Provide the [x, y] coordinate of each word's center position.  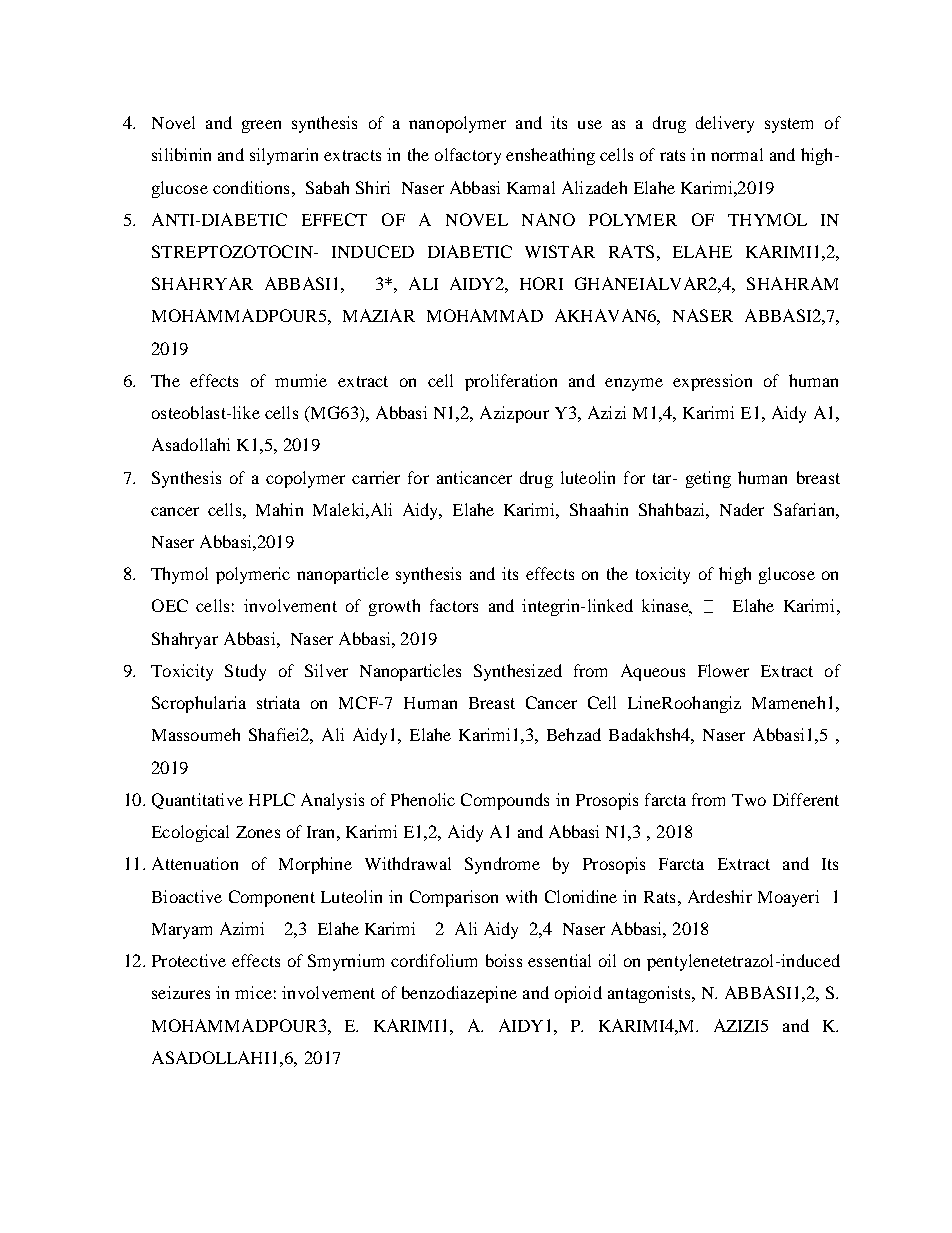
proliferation [511, 382]
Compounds [505, 801]
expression [712, 382]
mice [253, 992]
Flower [723, 670]
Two [749, 800]
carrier [376, 477]
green [261, 126]
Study [245, 672]
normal [737, 154]
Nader [742, 509]
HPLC [272, 799]
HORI [541, 283]
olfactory [468, 156]
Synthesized [518, 672]
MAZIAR [379, 315]
